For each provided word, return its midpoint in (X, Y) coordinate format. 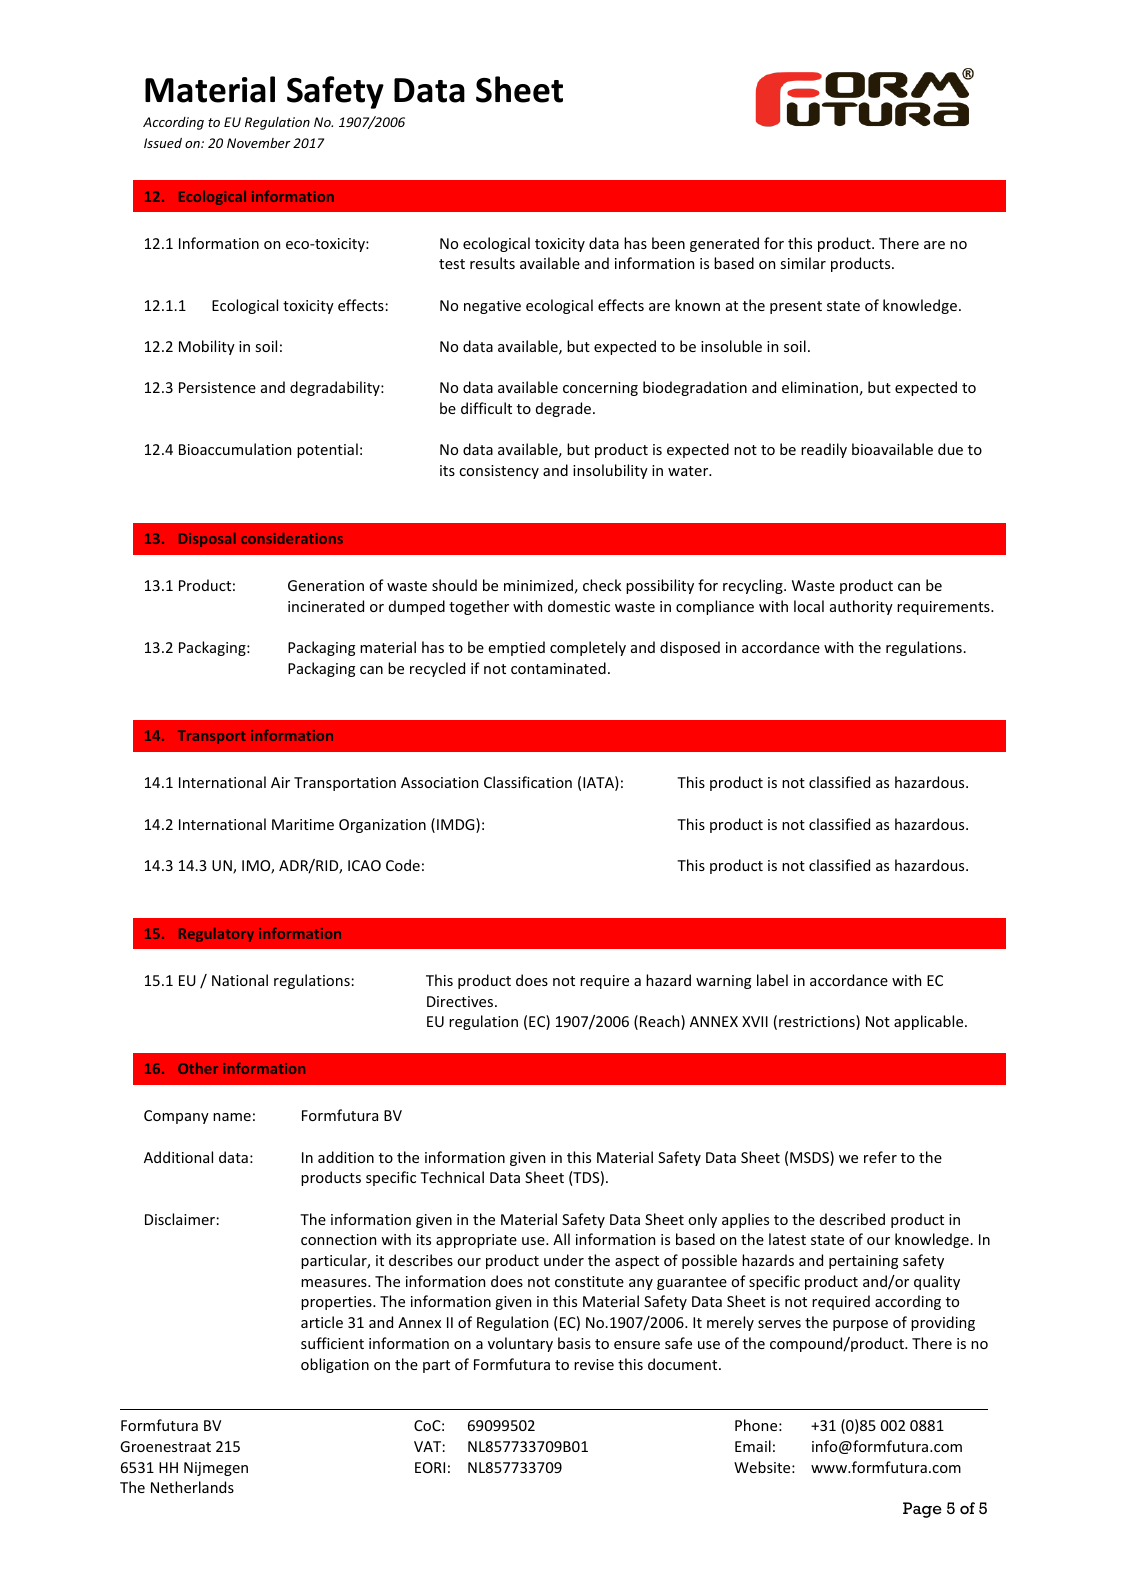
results (492, 263)
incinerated (326, 606)
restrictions (818, 1022)
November (259, 143)
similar (803, 263)
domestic (579, 606)
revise (594, 1364)
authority (861, 607)
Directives (461, 1001)
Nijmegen (216, 1469)
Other (198, 1068)
